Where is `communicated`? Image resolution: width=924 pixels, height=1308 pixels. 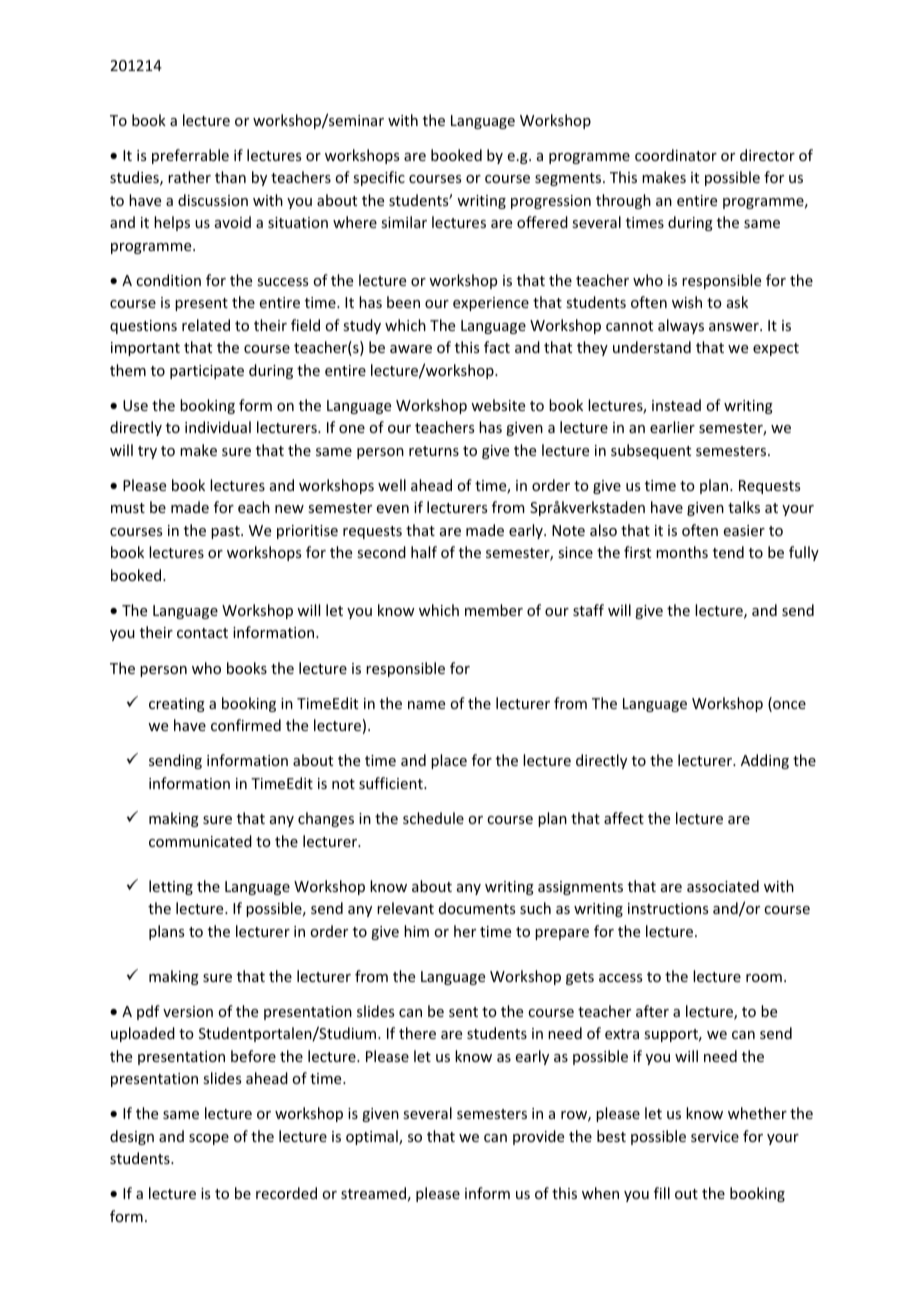
communicated is located at coordinates (200, 841).
